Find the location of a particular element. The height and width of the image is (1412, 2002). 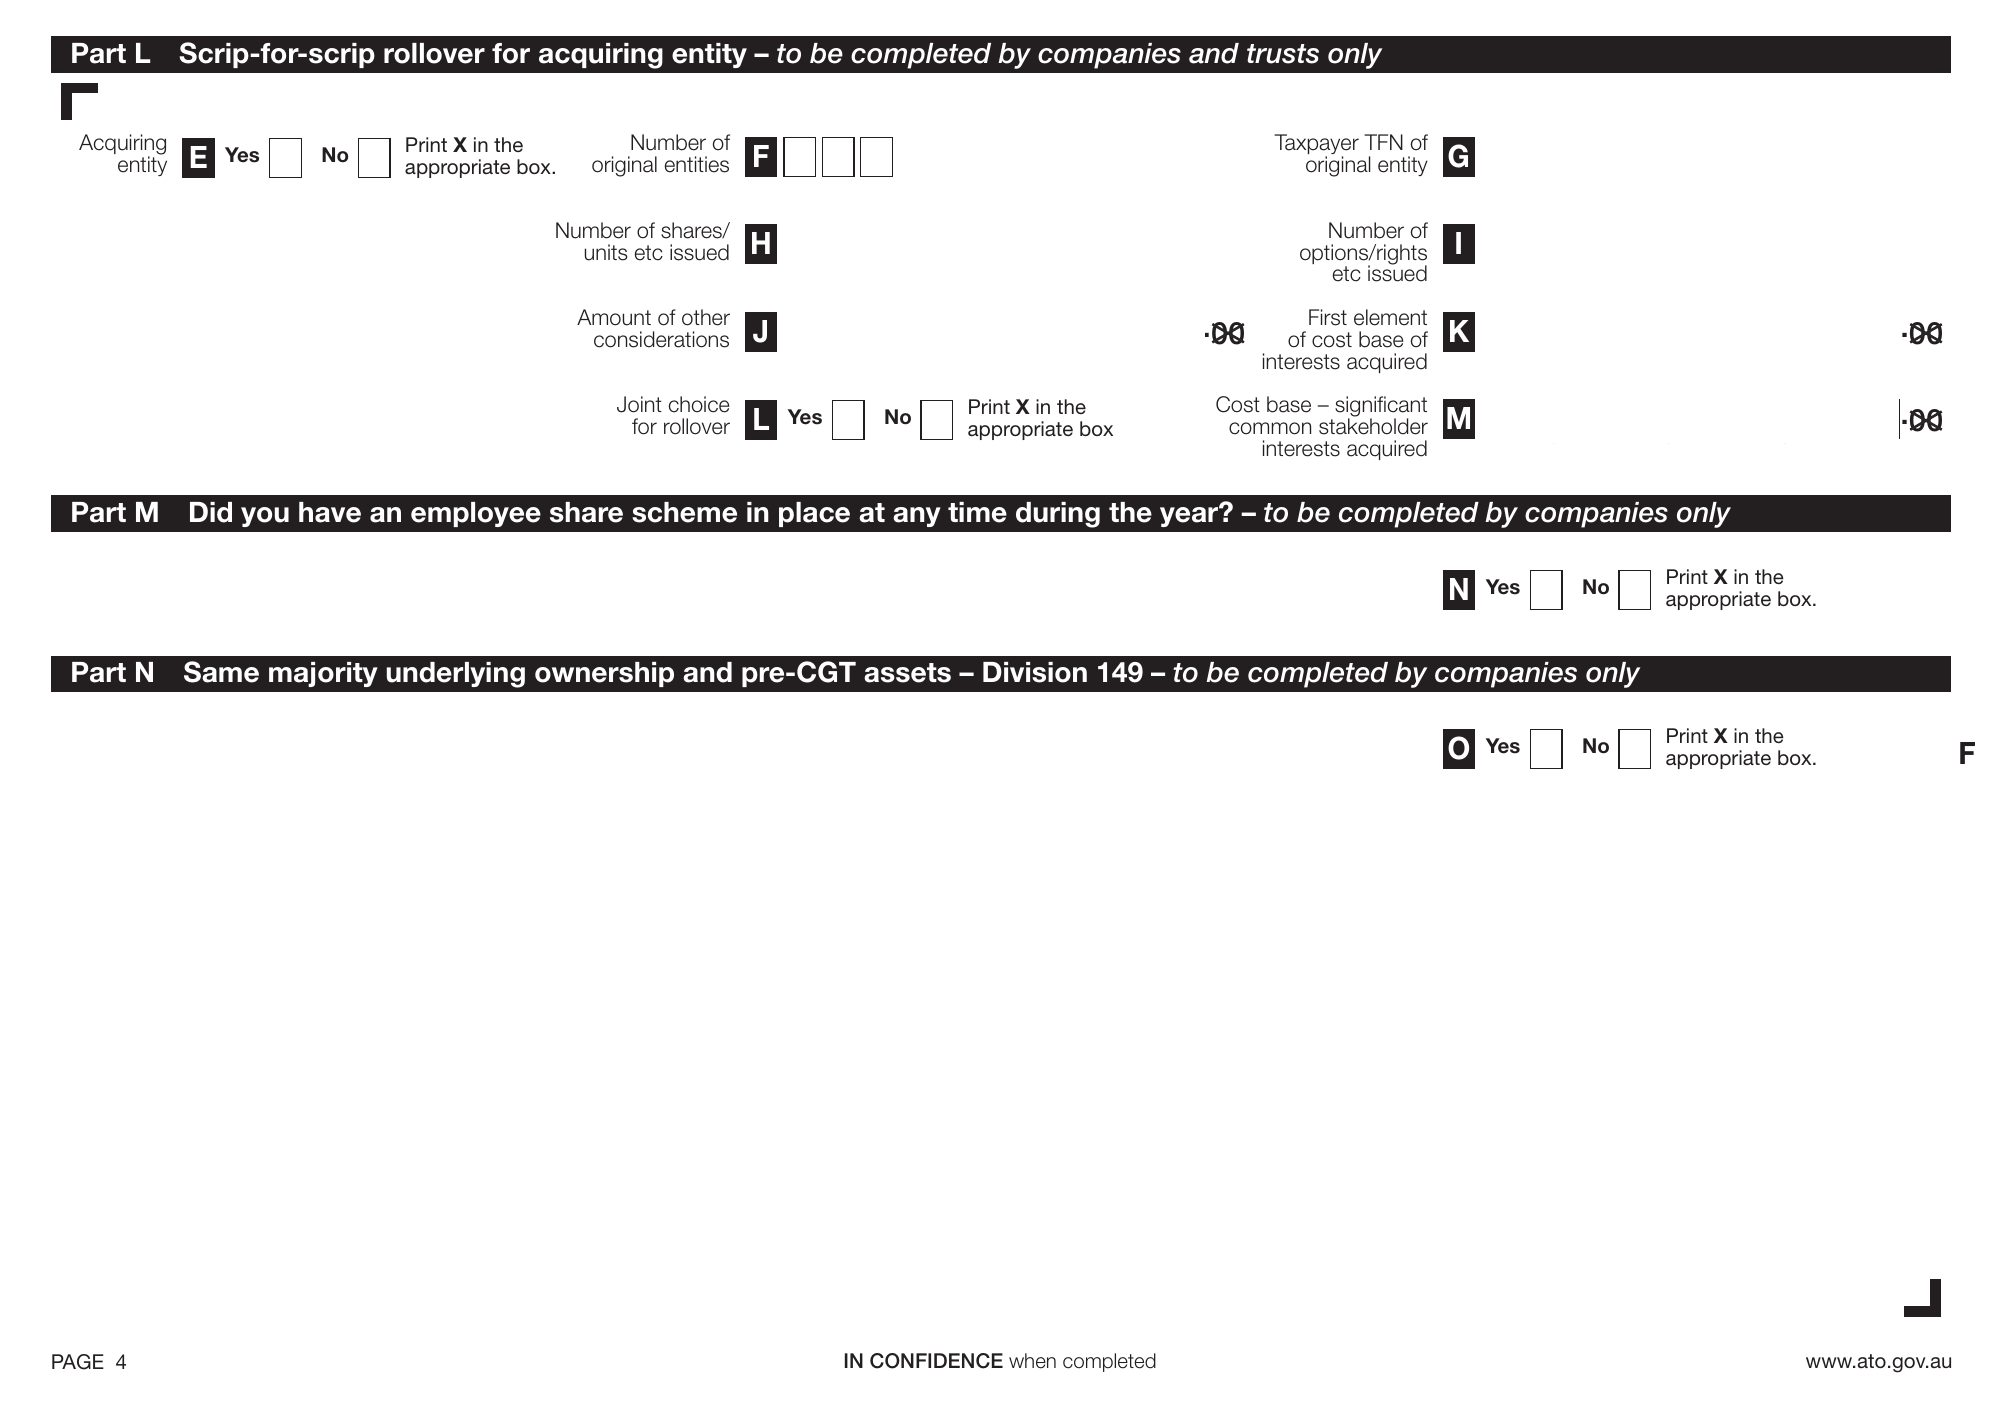

Division is located at coordinates (1035, 672).
